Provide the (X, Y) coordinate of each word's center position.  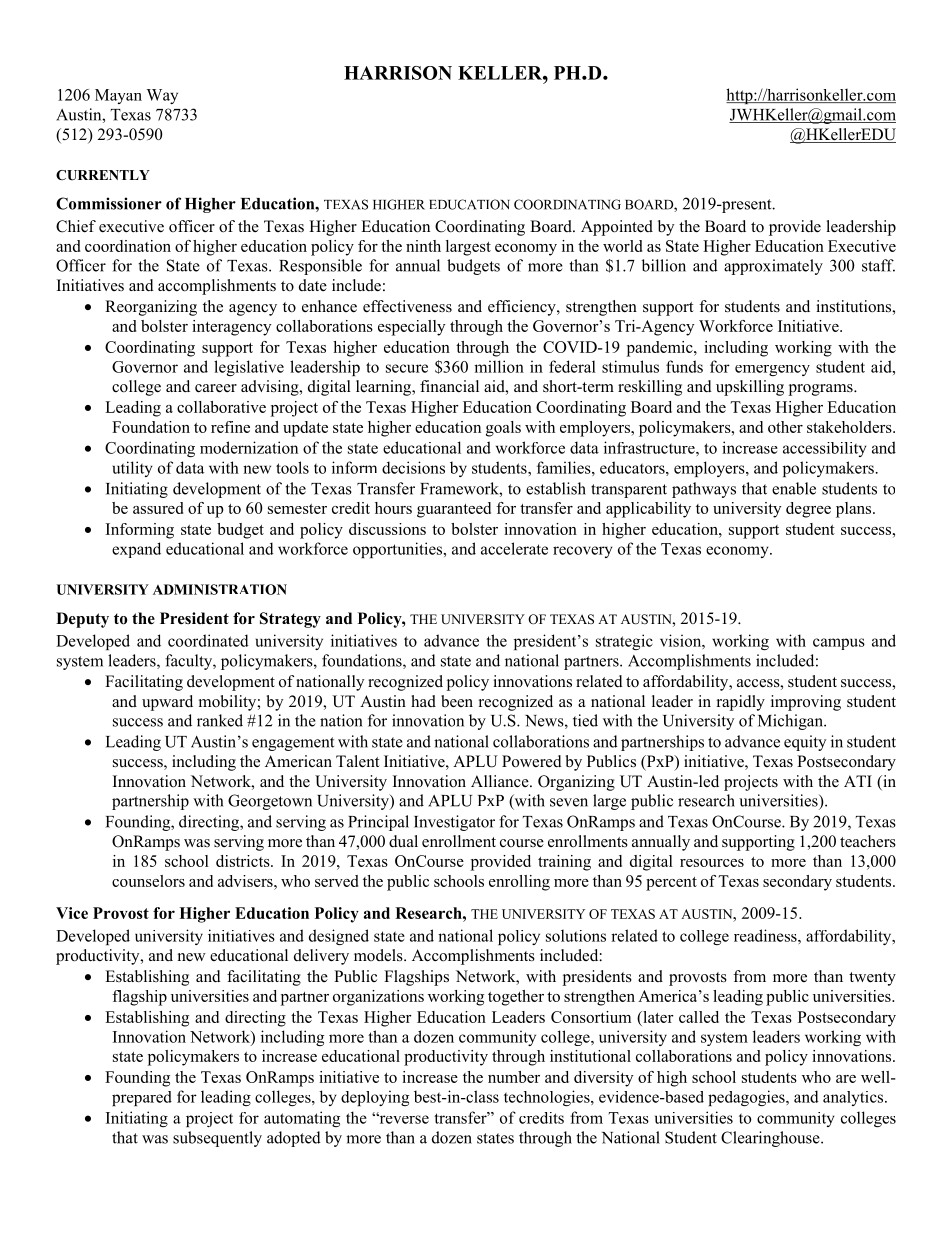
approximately (773, 267)
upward (167, 703)
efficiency (523, 308)
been (457, 701)
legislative (249, 368)
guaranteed (454, 510)
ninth (423, 246)
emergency (772, 370)
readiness (766, 935)
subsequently (217, 1139)
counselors (148, 881)
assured (158, 508)
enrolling (519, 883)
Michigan (791, 722)
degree (808, 510)
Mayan (118, 96)
